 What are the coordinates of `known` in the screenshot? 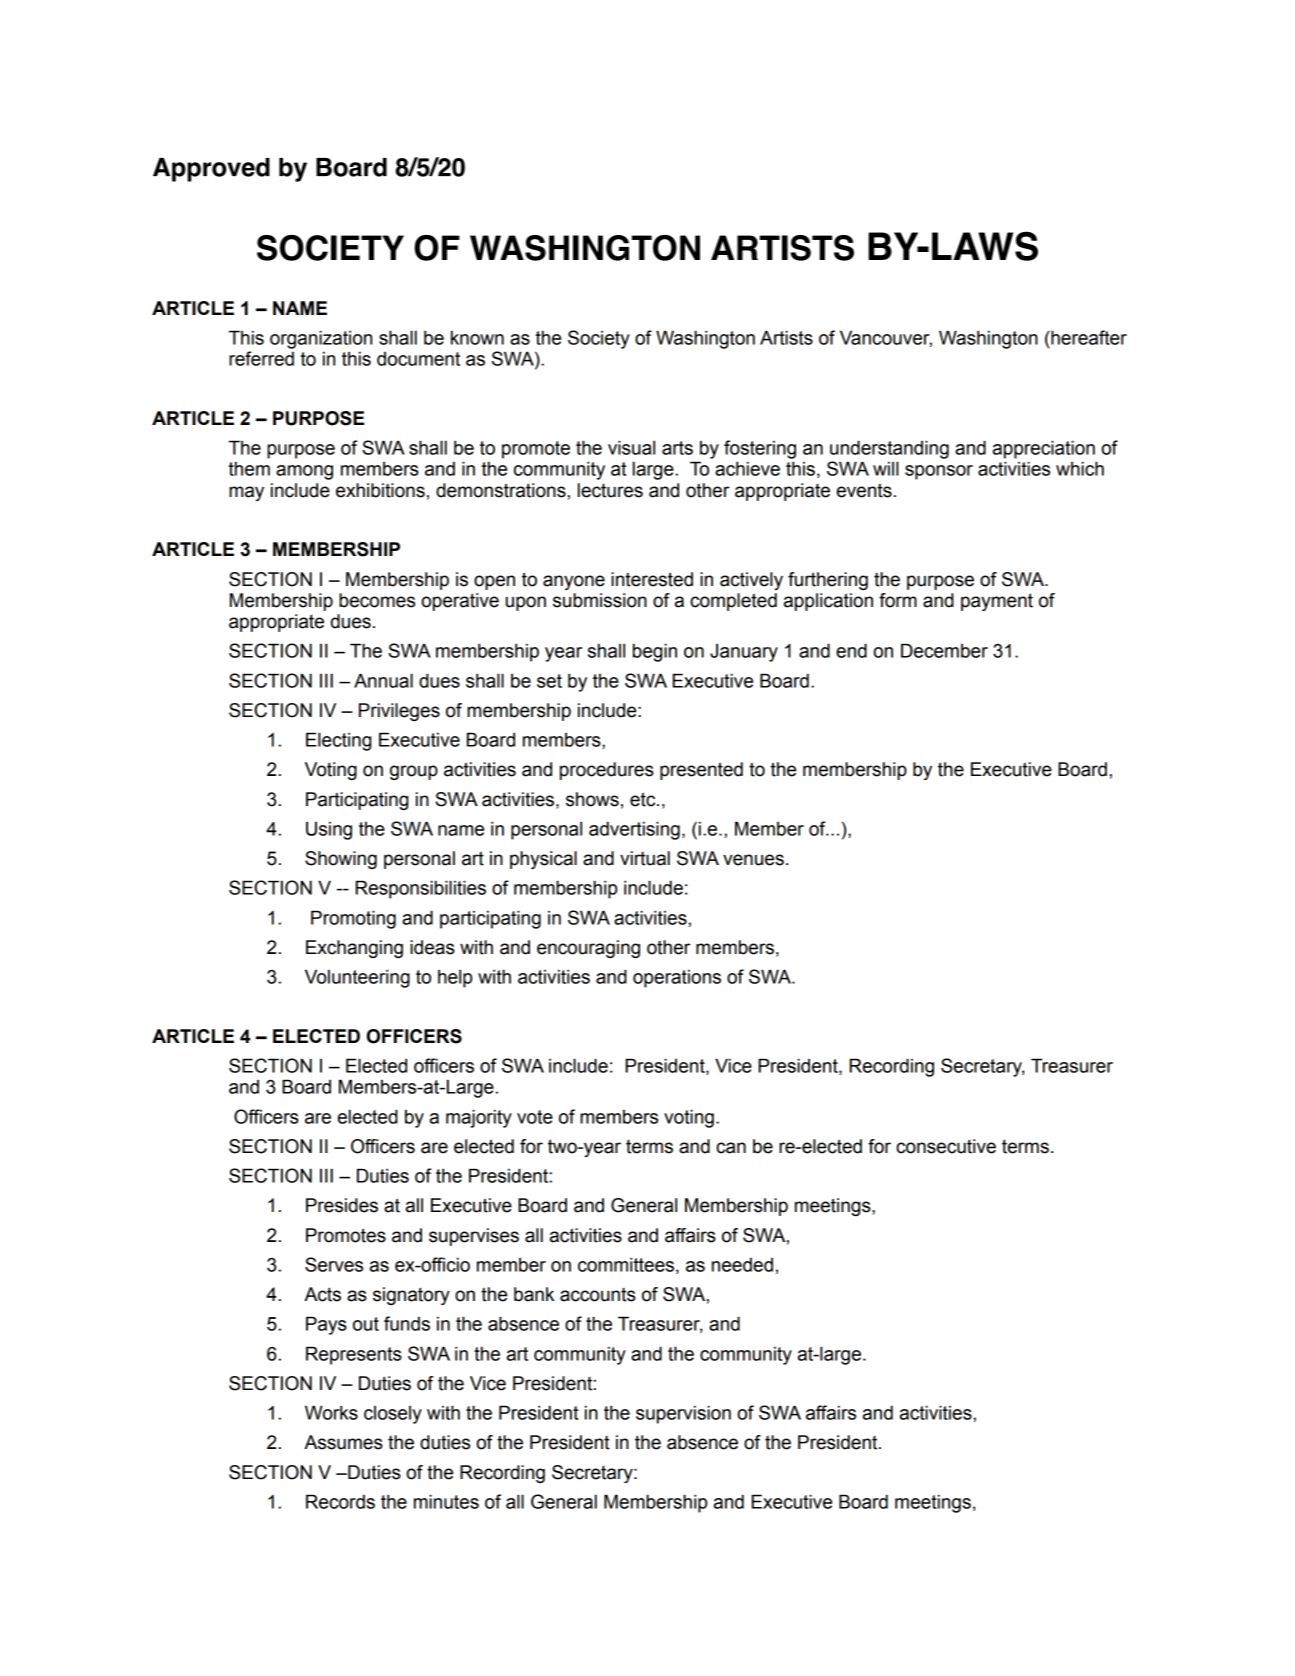 It's located at (477, 337).
